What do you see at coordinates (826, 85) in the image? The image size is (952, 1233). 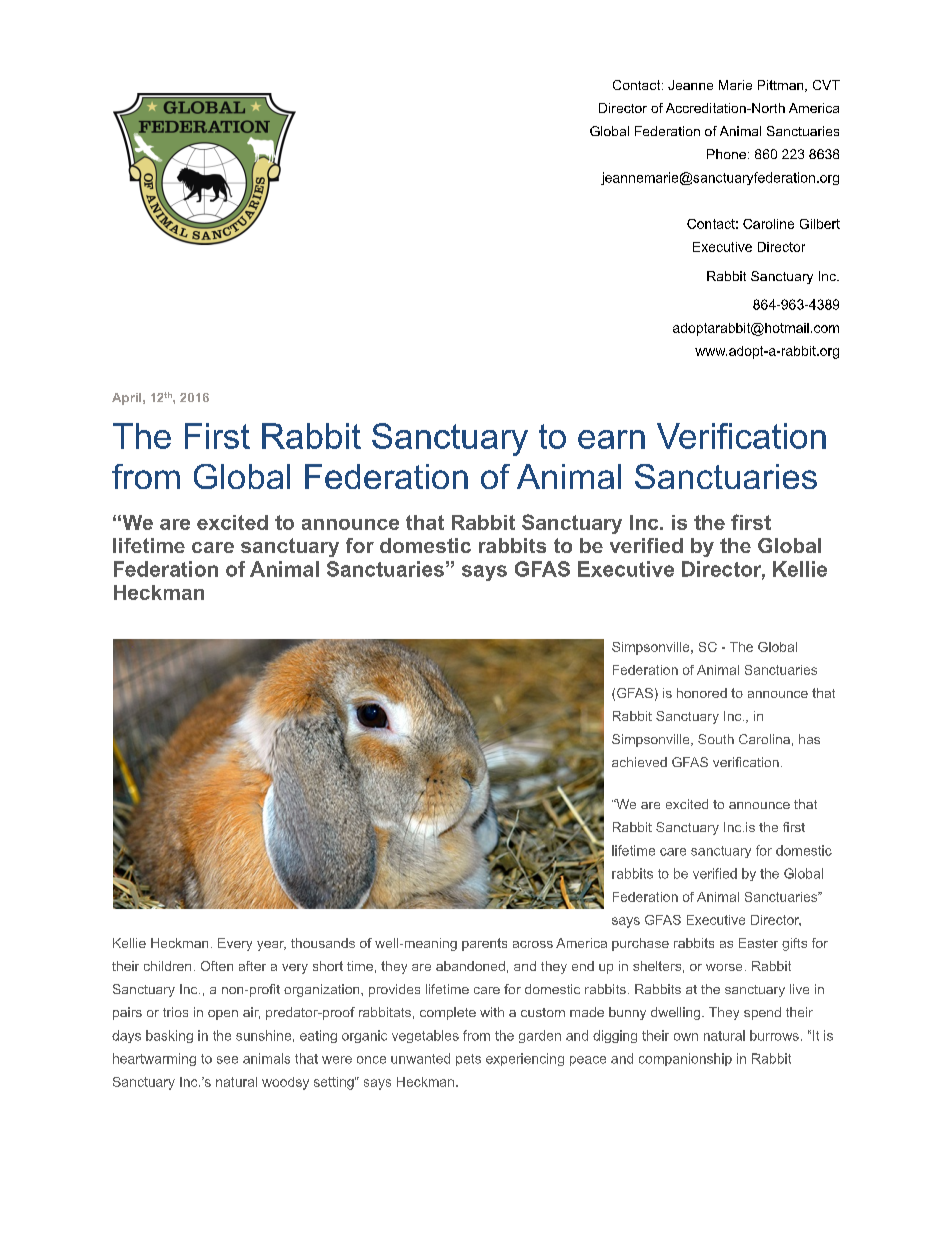 I see `CVT` at bounding box center [826, 85].
